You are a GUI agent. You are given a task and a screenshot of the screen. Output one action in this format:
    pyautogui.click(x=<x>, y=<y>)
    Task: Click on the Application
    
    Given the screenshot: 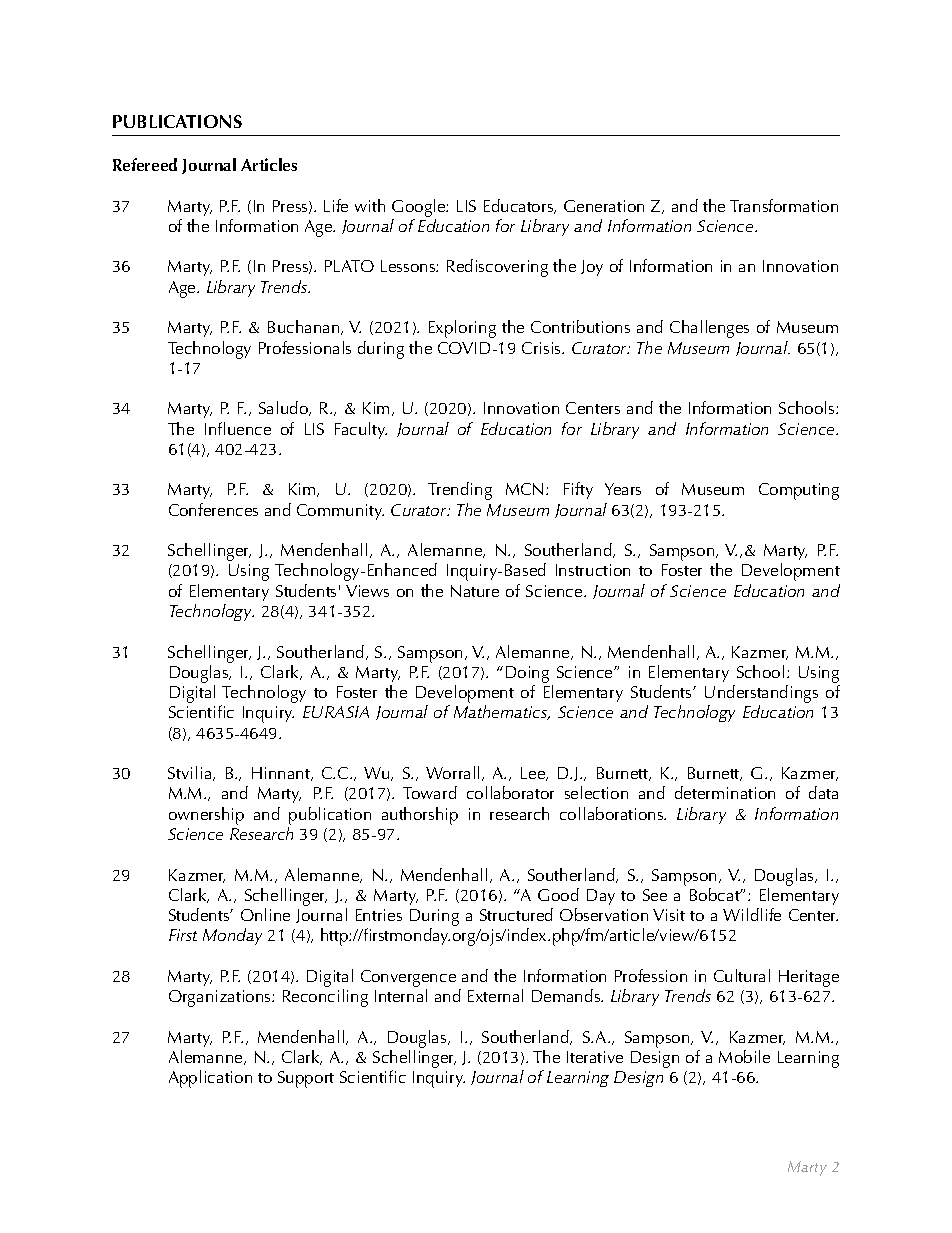 What is the action you would take?
    pyautogui.click(x=210, y=1079)
